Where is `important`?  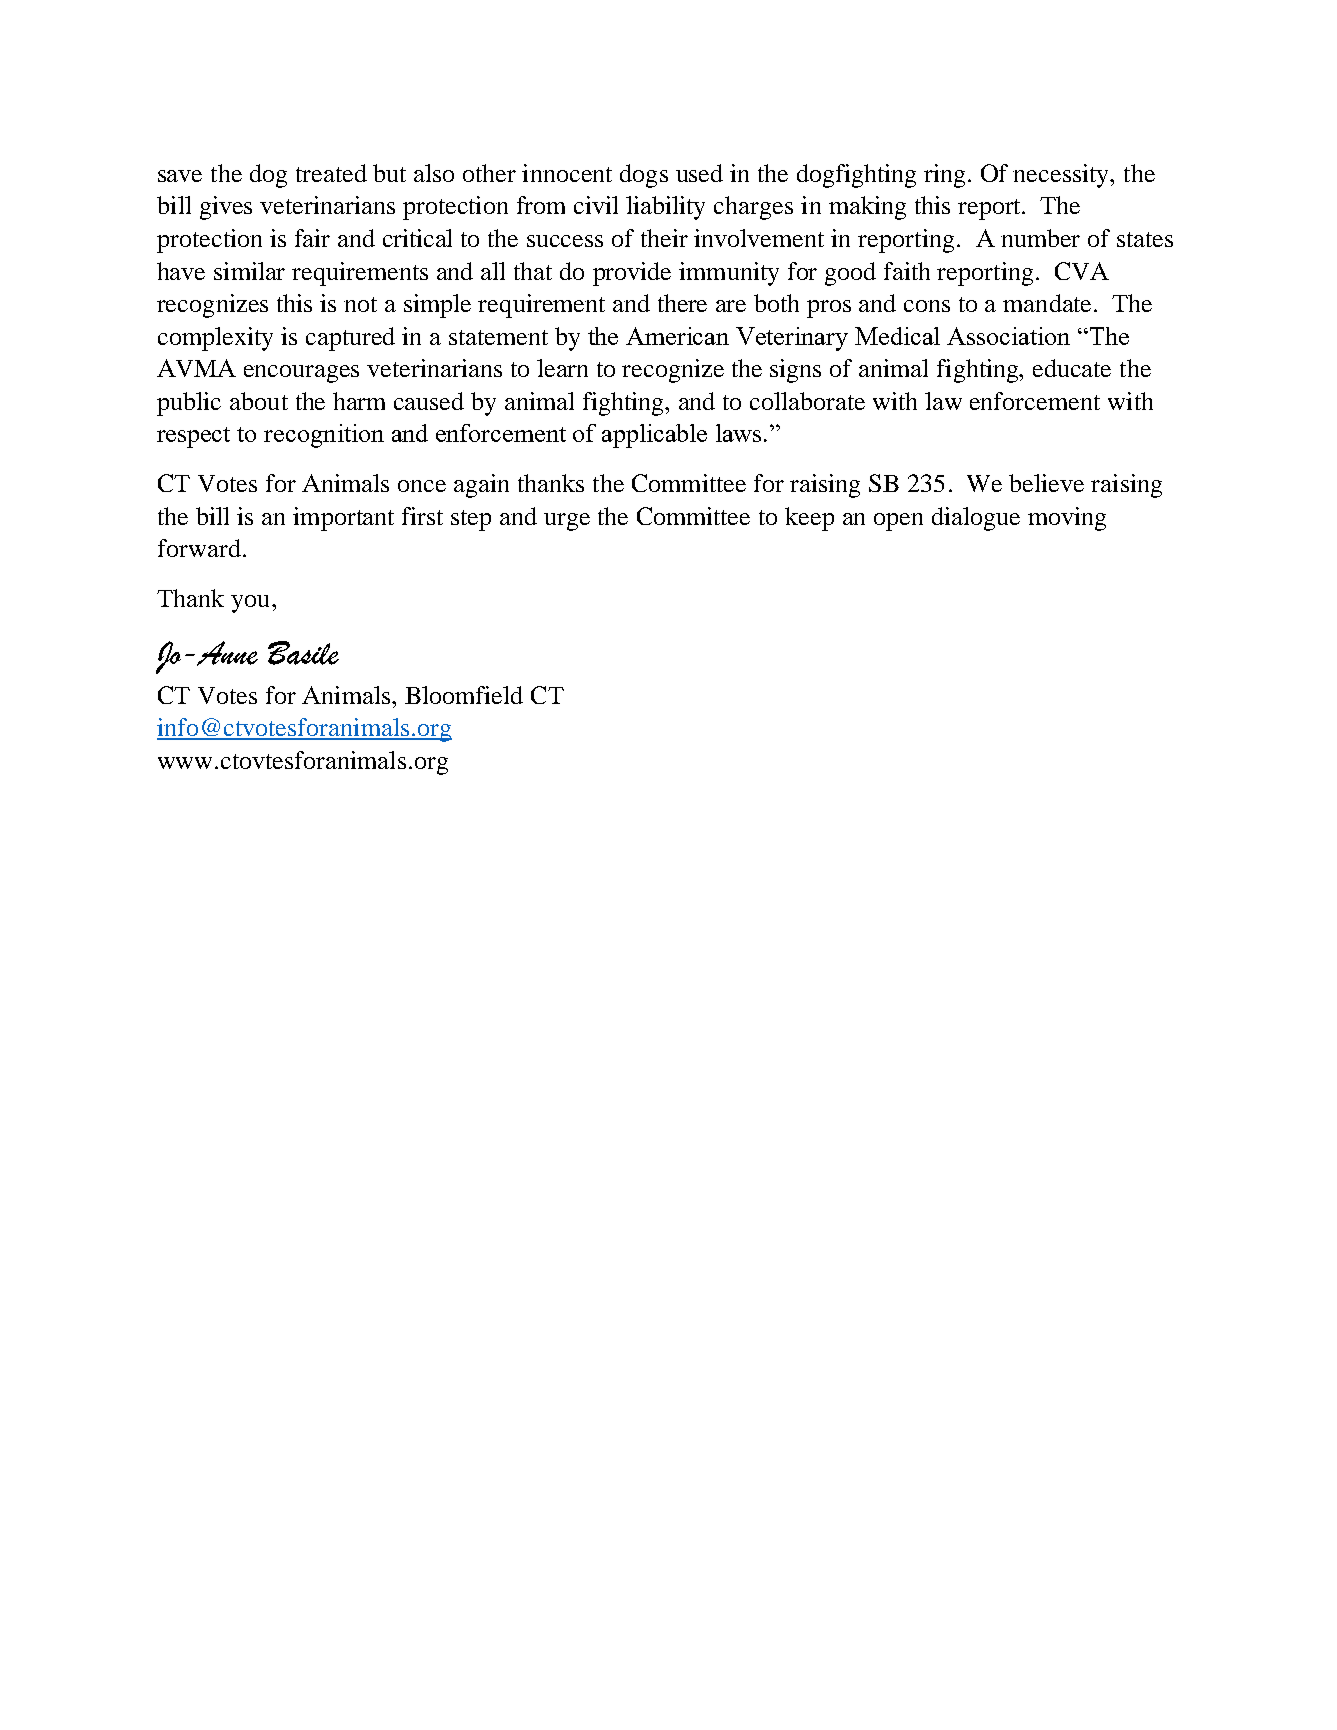 important is located at coordinates (343, 519).
